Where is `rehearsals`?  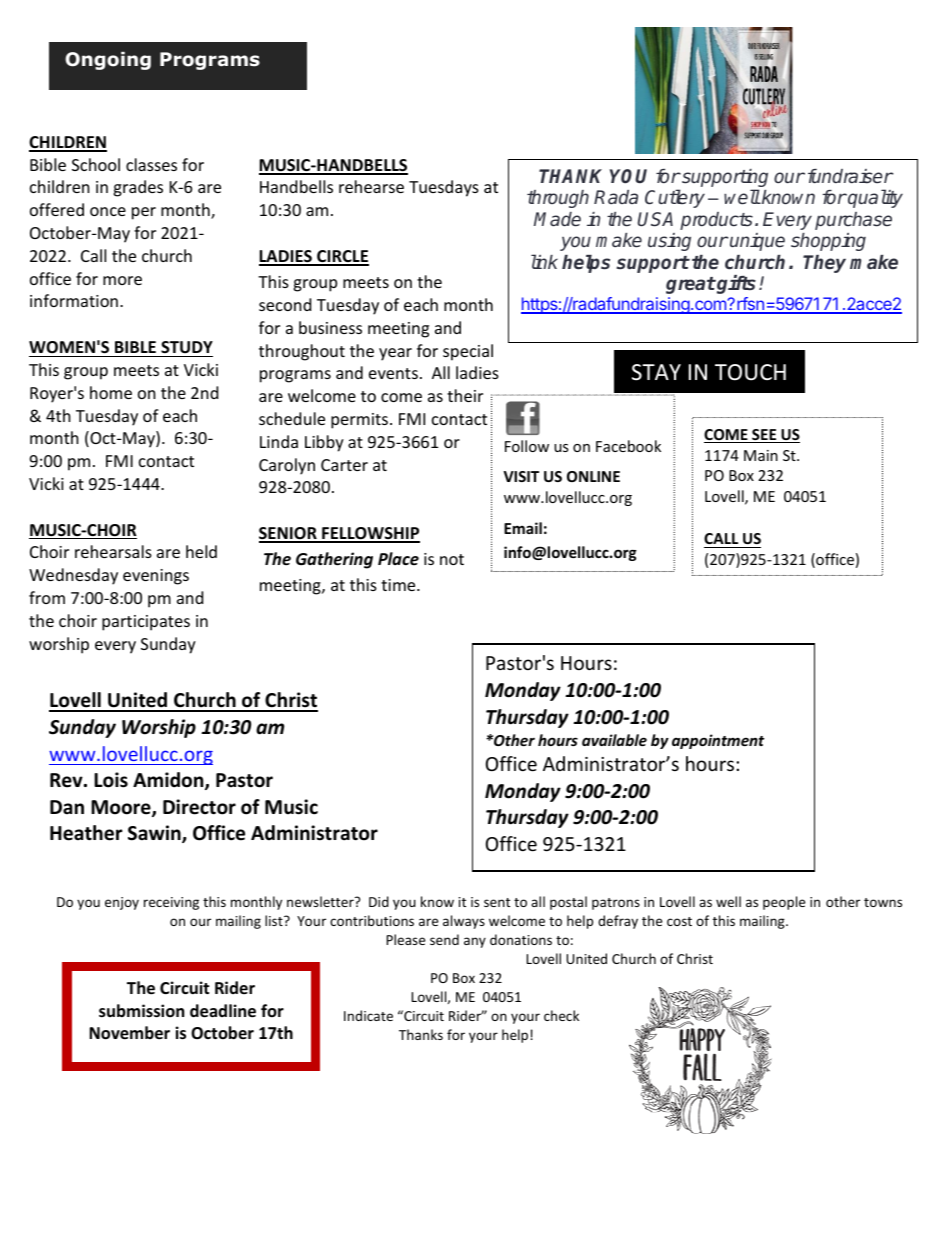 rehearsals is located at coordinates (113, 551).
